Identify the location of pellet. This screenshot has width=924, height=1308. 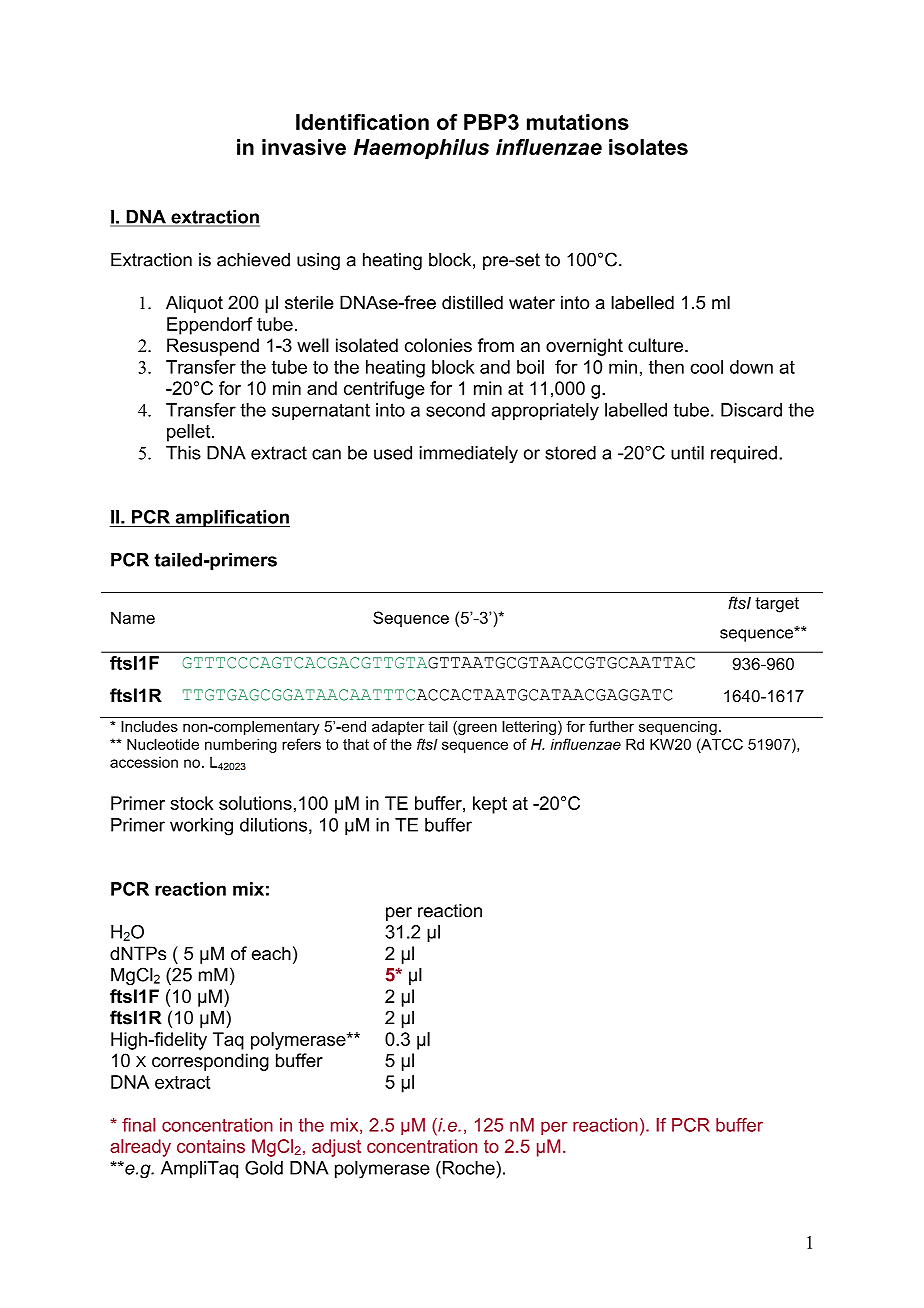
(190, 433).
